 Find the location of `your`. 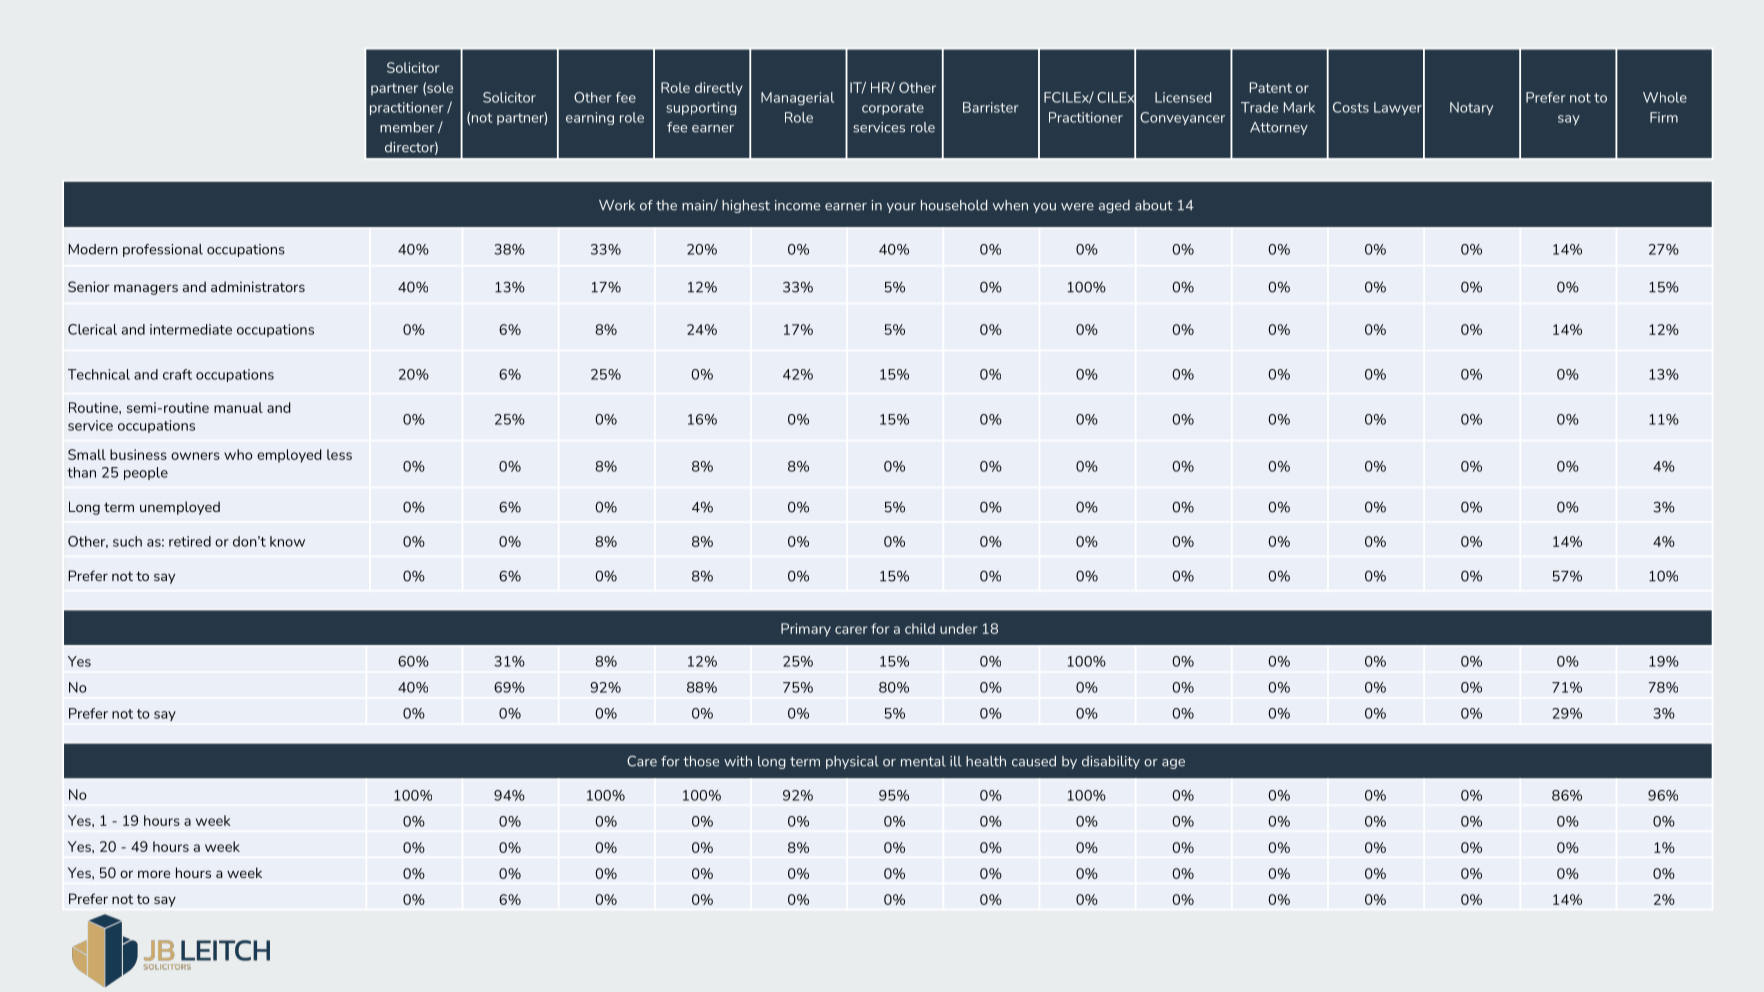

your is located at coordinates (901, 208).
